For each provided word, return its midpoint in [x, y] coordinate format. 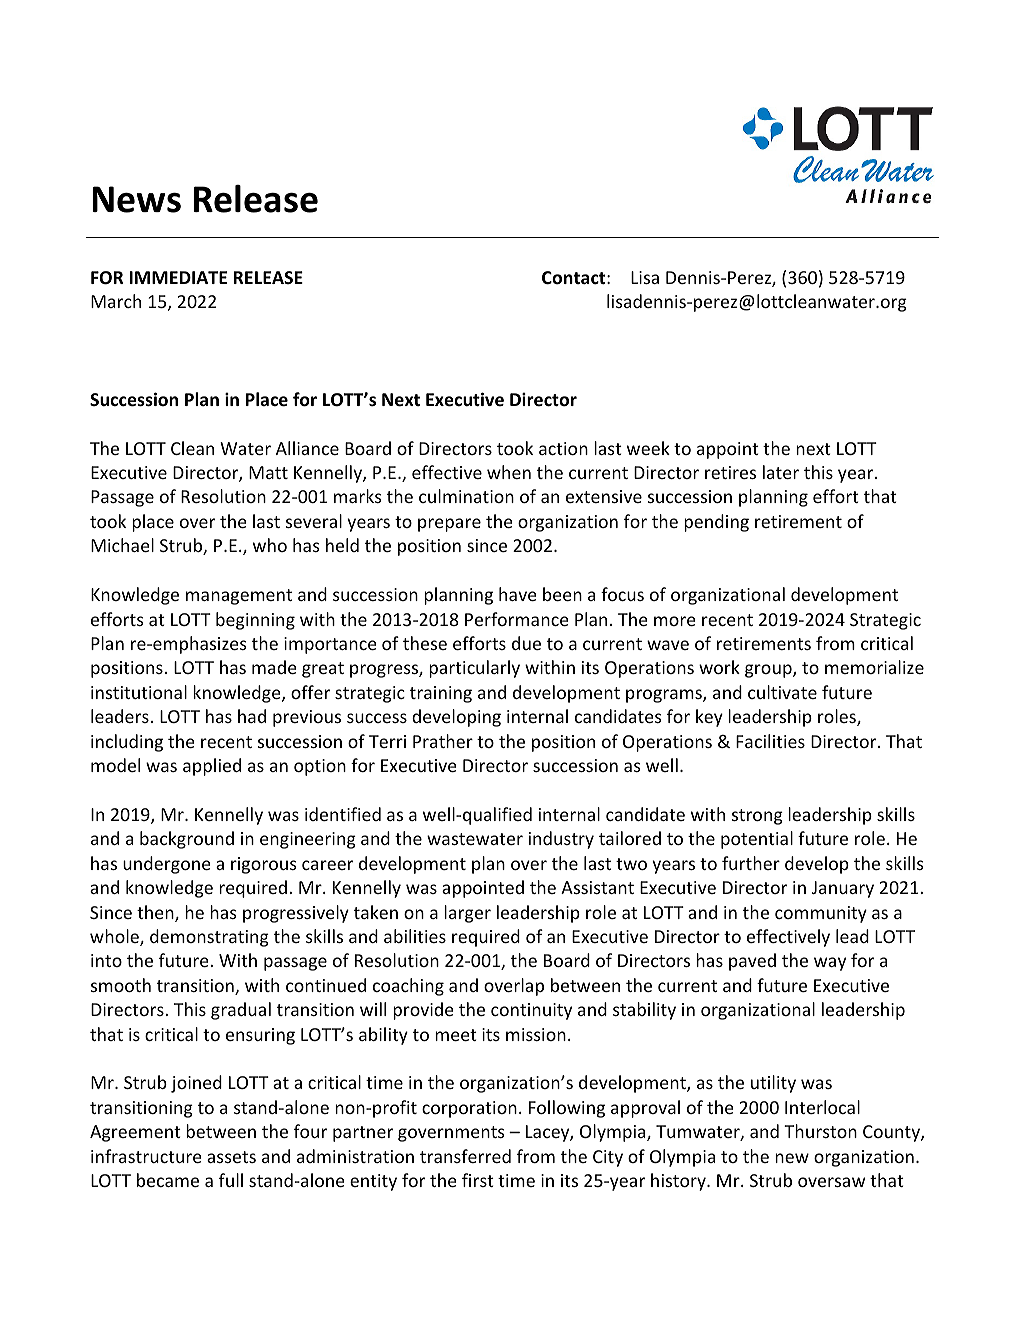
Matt [268, 472]
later [781, 472]
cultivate [782, 692]
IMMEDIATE [178, 277]
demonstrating [209, 938]
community [821, 914]
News [136, 199]
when [509, 472]
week [648, 448]
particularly [474, 669]
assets [231, 1157]
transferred [465, 1156]
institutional [139, 692]
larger [467, 914]
